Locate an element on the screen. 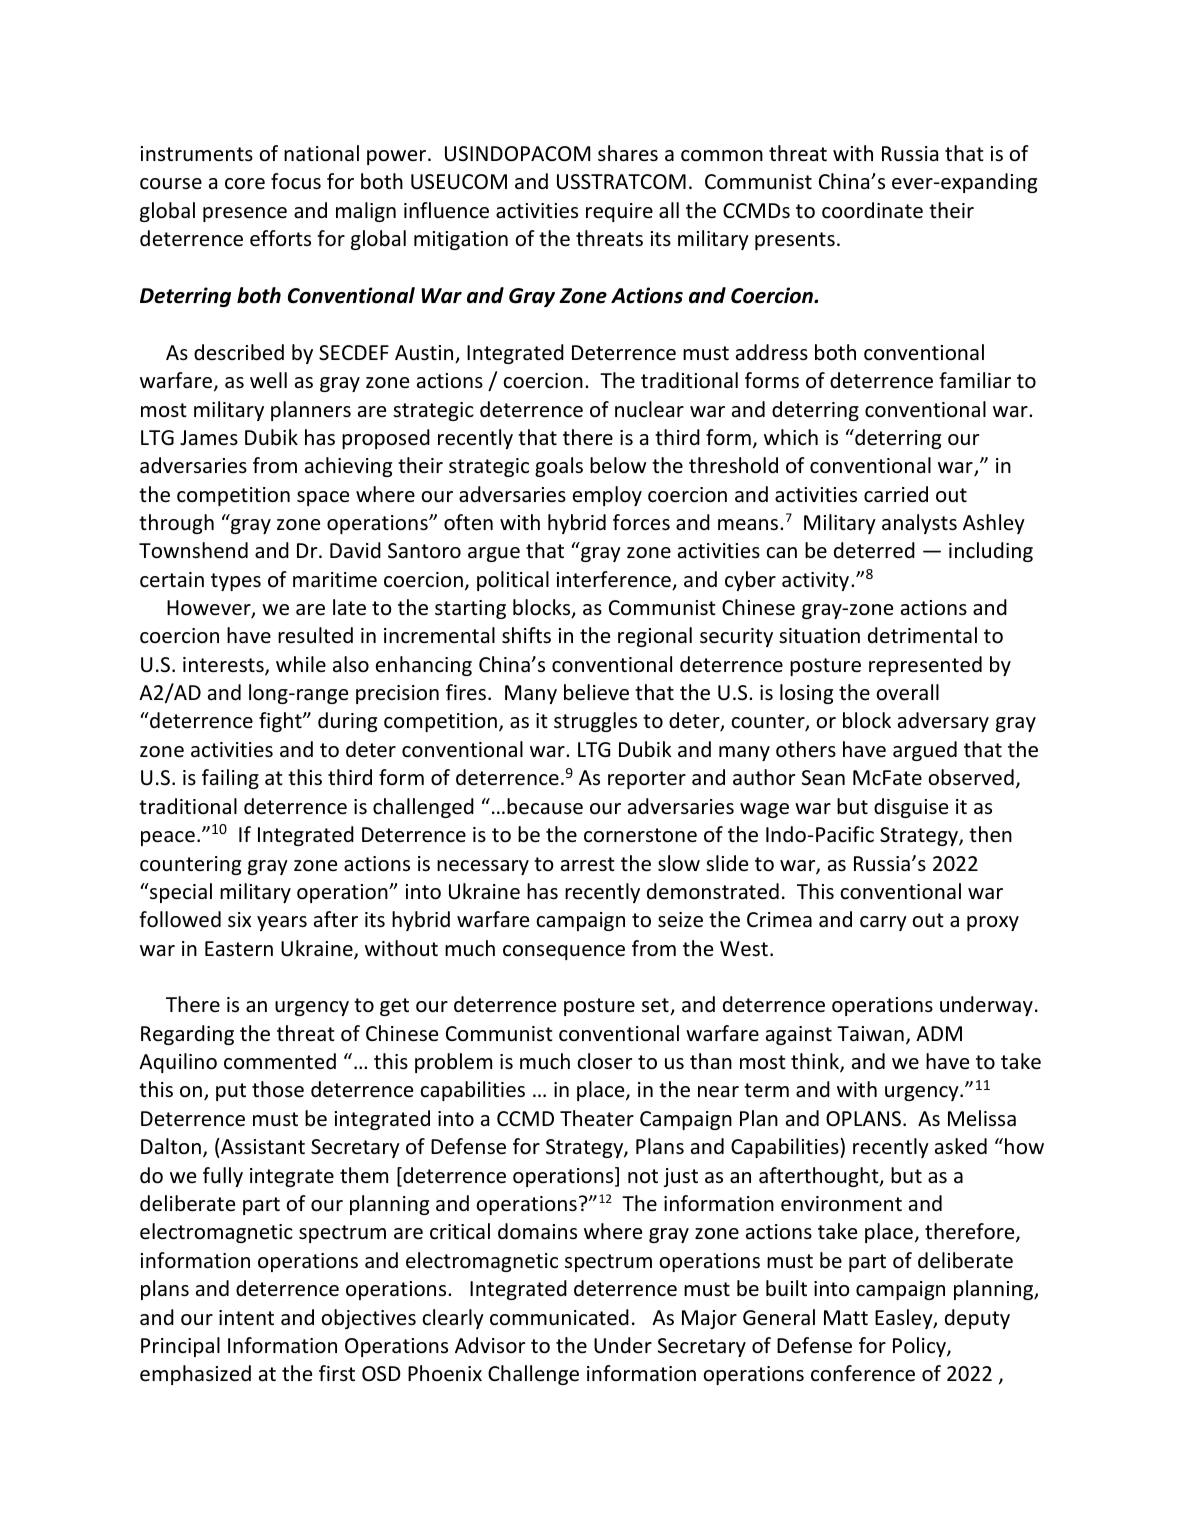 Image resolution: width=1185 pixels, height=1534 pixels. analysts is located at coordinates (919, 524).
